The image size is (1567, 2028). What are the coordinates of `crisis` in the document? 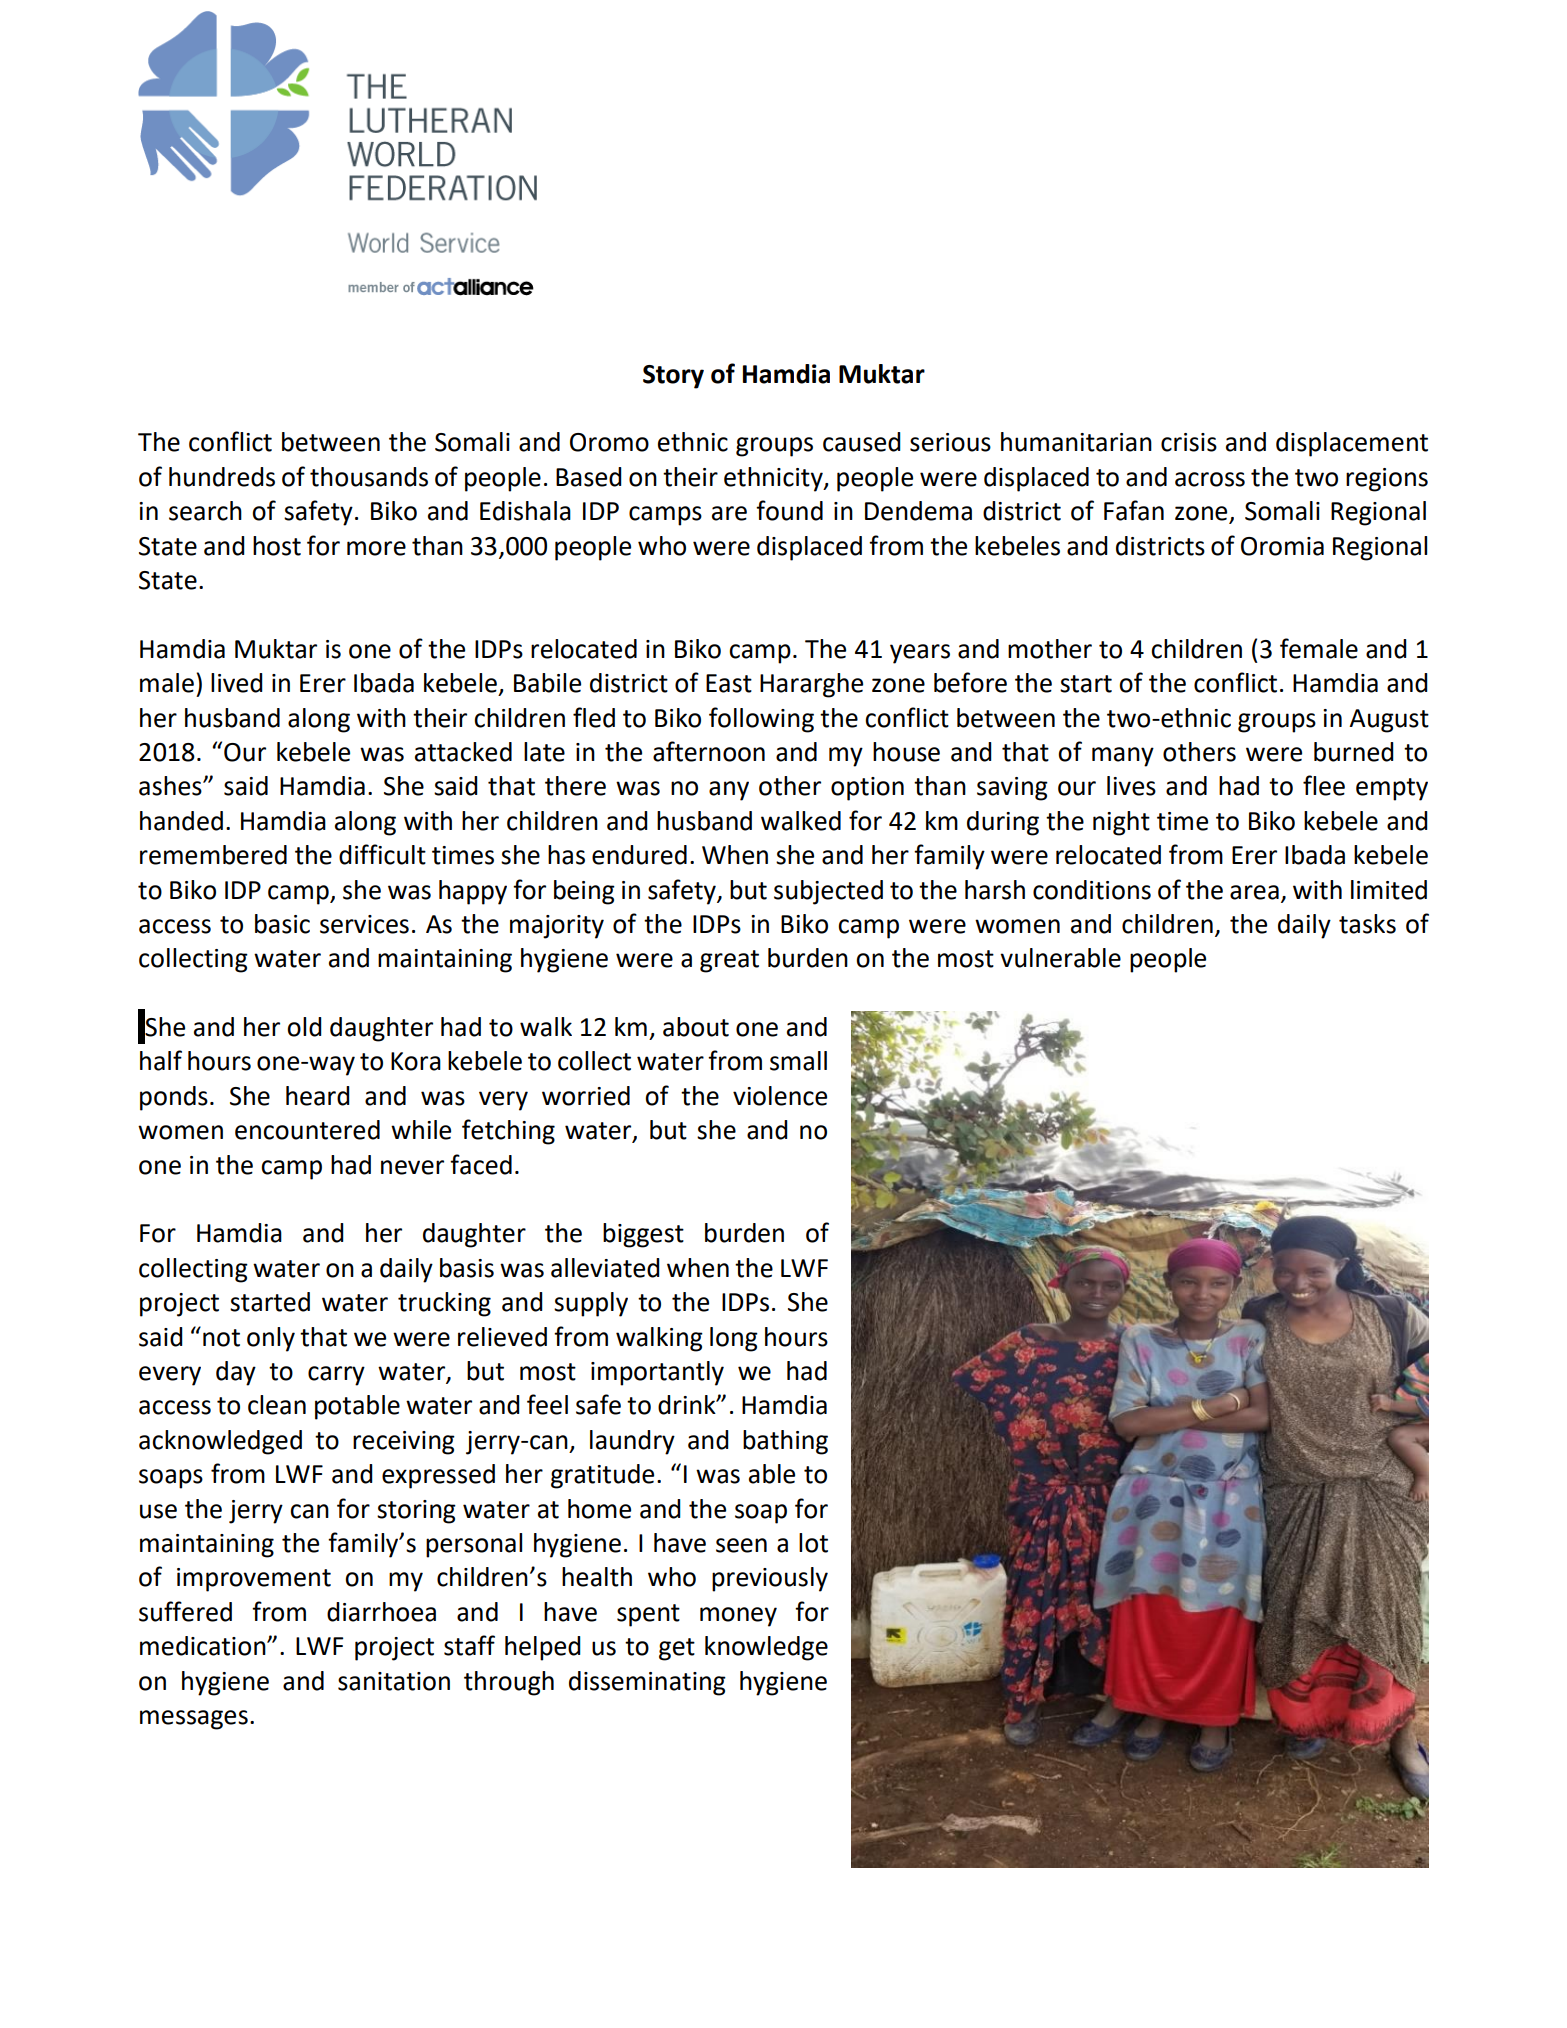 It's located at (1189, 442).
